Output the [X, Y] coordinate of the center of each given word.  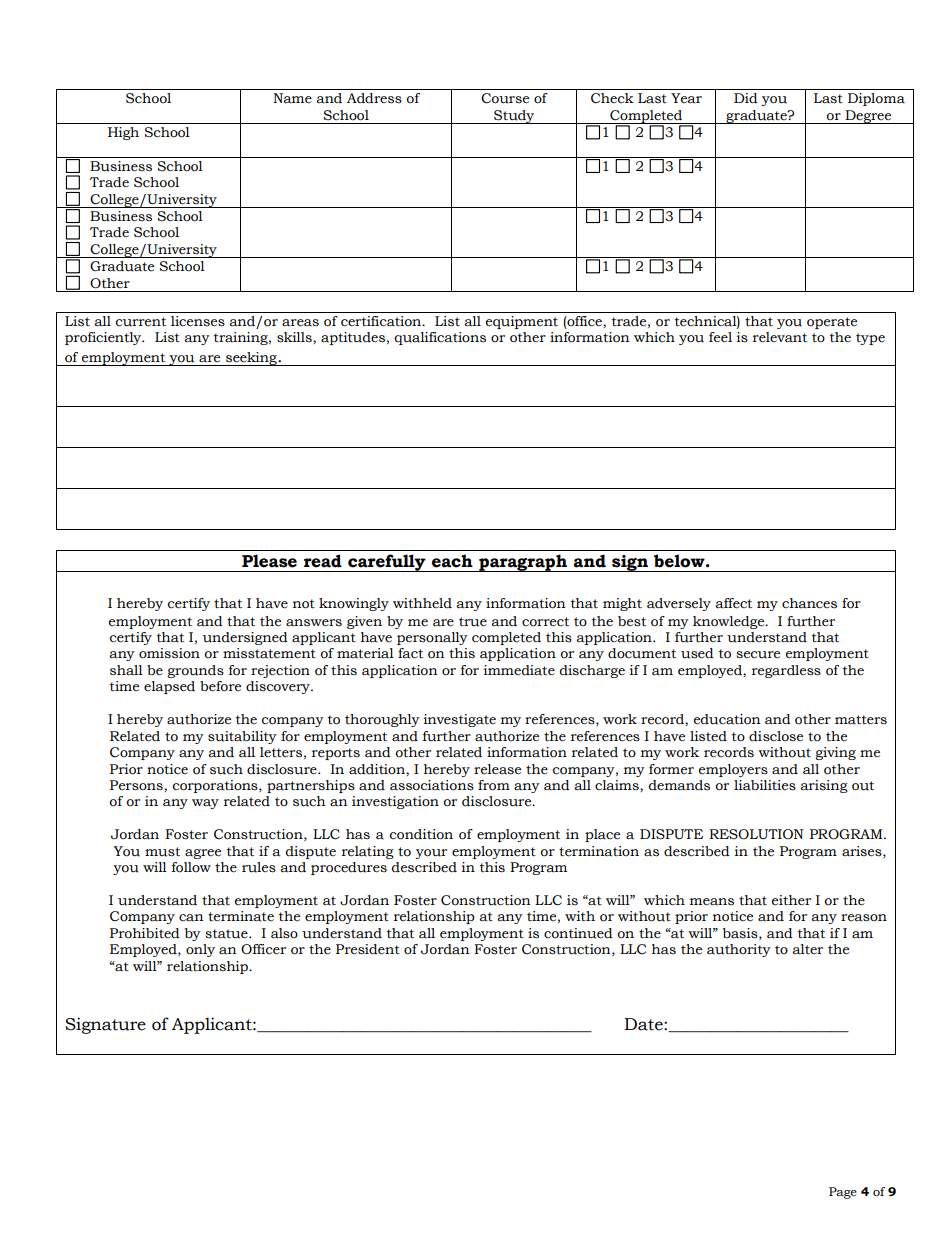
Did [746, 98]
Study [514, 117]
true [473, 622]
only [200, 950]
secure [758, 655]
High [123, 133]
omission [169, 653]
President [368, 949]
